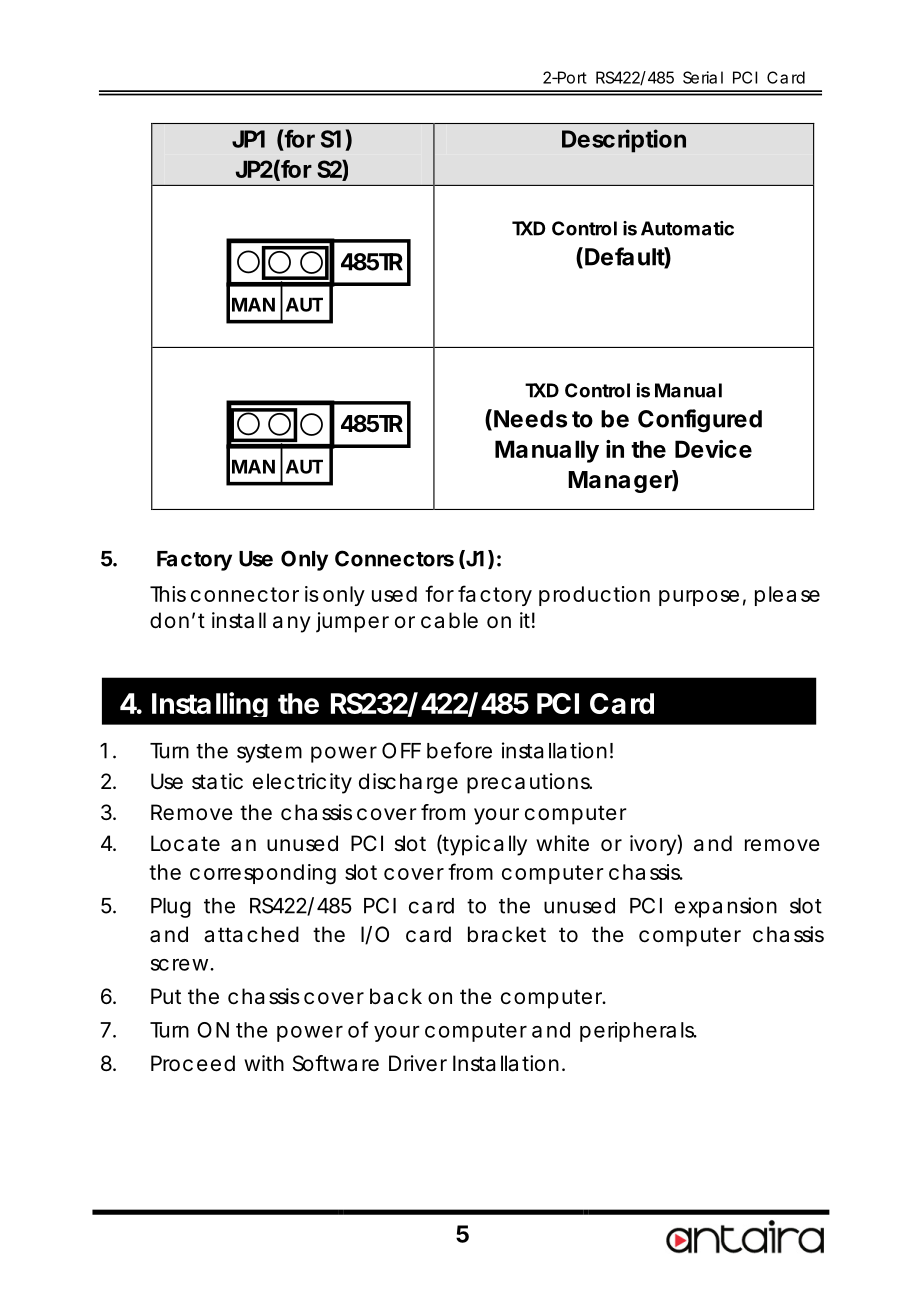  I want to click on Driver, so click(418, 1063).
